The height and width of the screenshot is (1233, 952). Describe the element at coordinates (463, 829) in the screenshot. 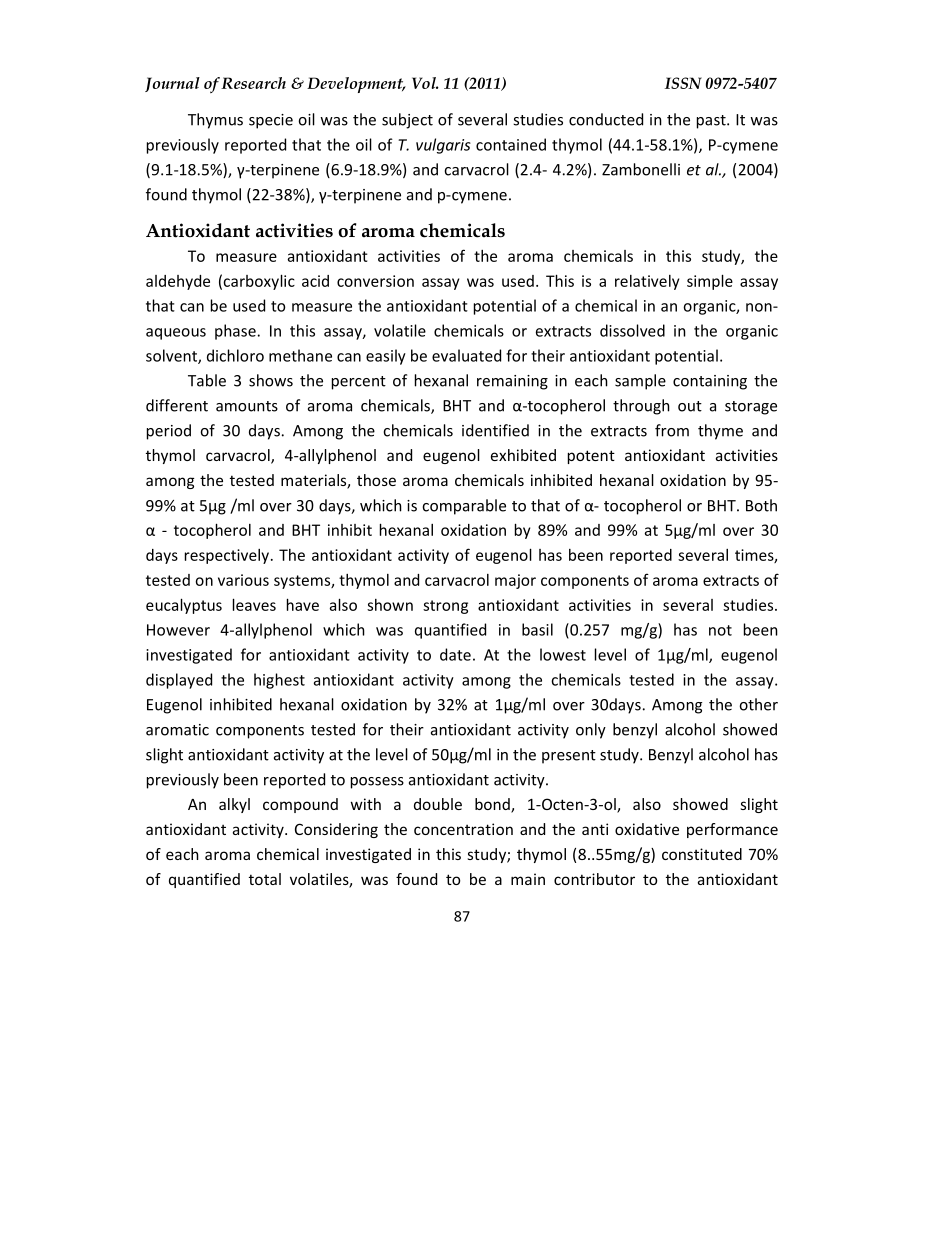

I see `concentration` at that location.
